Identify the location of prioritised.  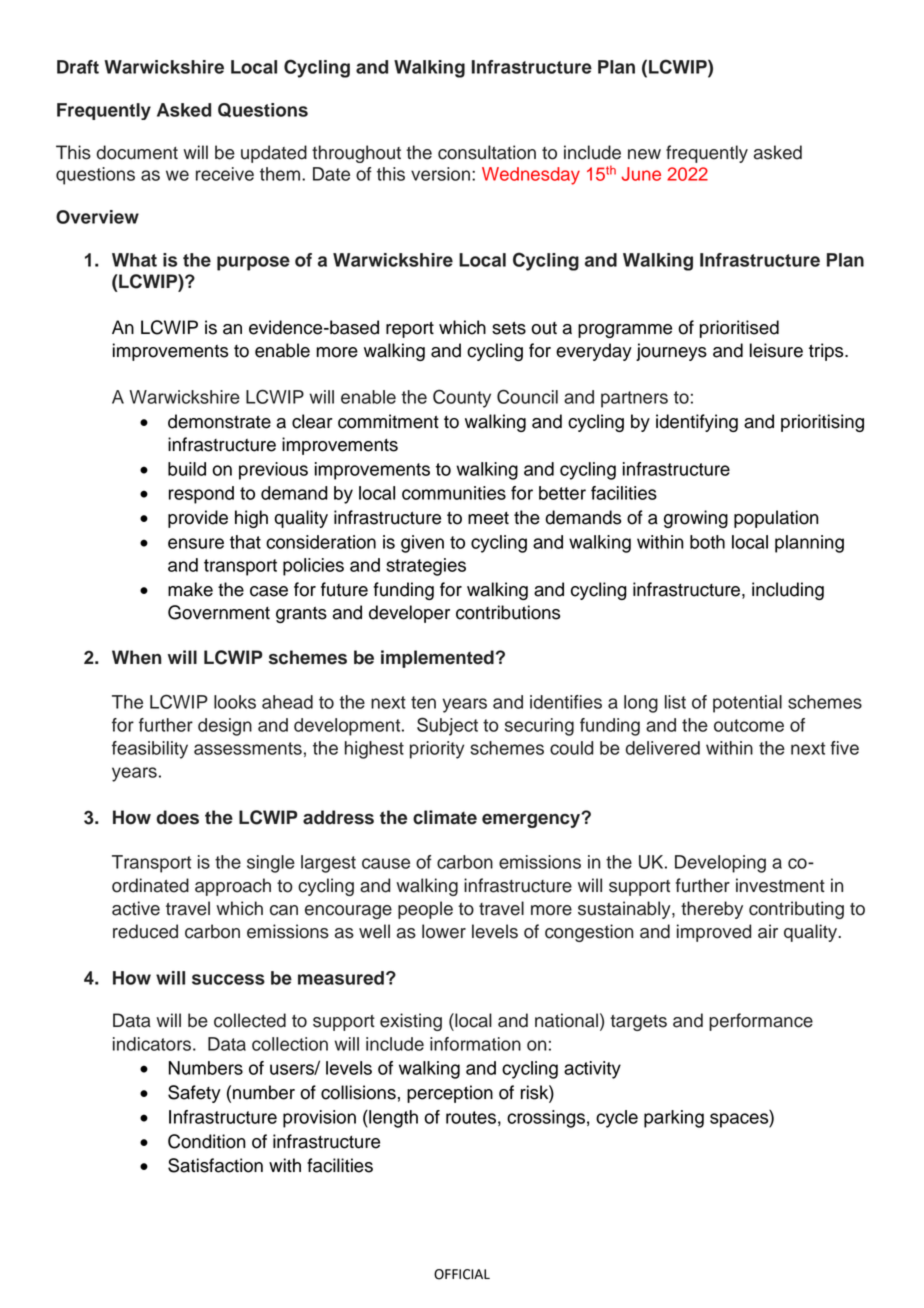
(739, 329).
